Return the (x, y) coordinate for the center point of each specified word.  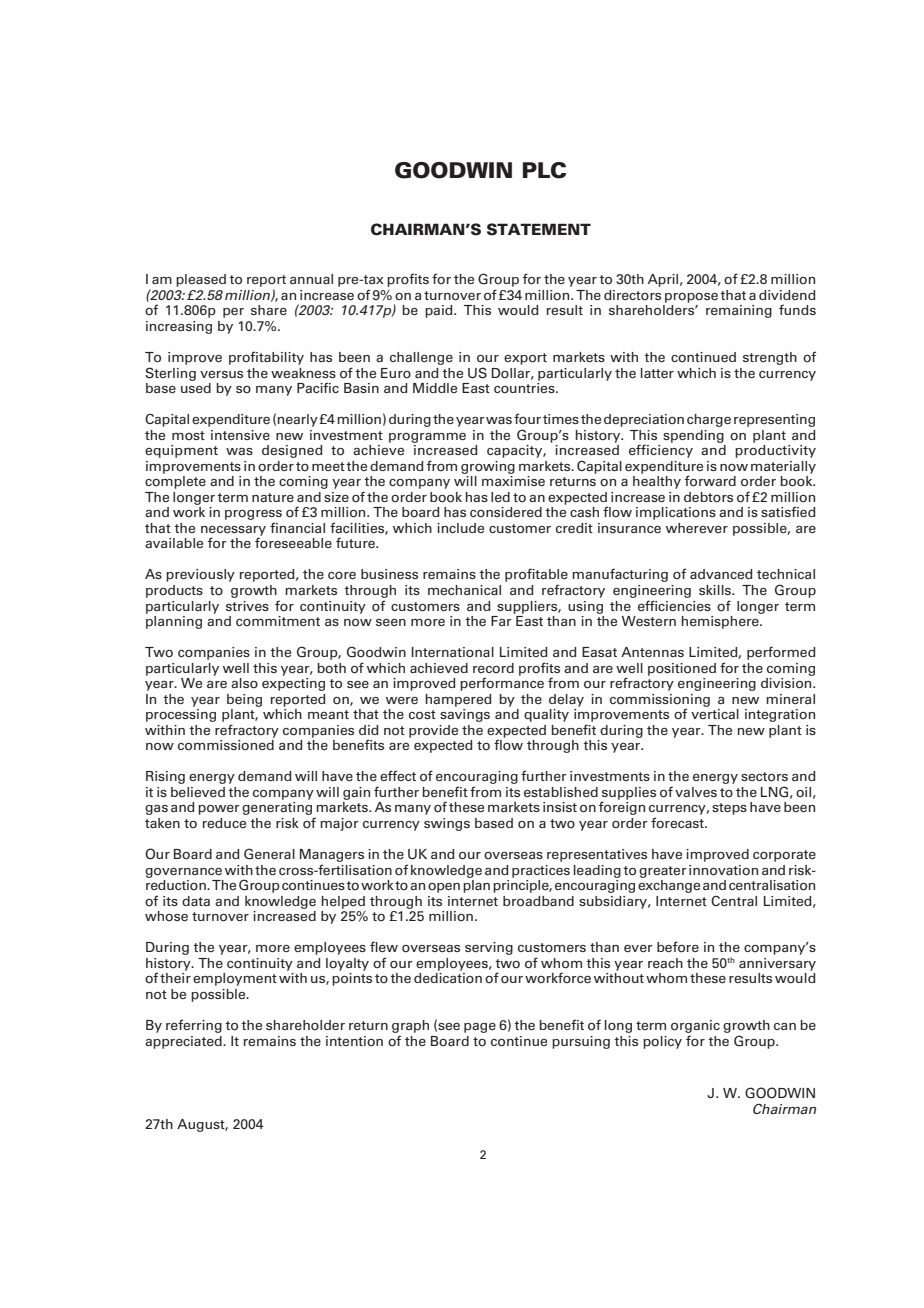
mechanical (464, 590)
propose (691, 298)
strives (247, 606)
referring (194, 1026)
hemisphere (721, 622)
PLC (544, 170)
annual (311, 279)
